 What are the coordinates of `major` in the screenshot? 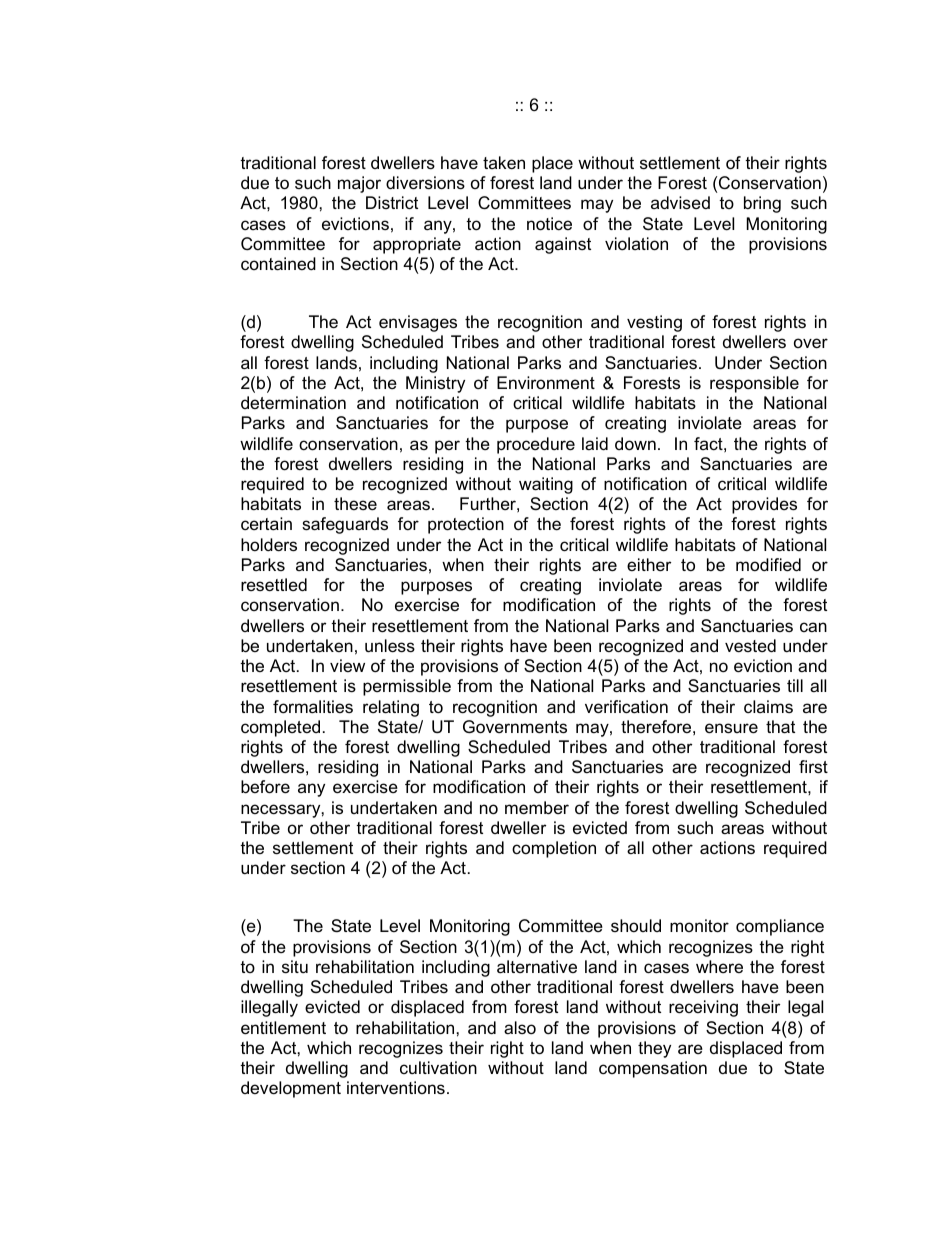 It's located at (359, 184).
